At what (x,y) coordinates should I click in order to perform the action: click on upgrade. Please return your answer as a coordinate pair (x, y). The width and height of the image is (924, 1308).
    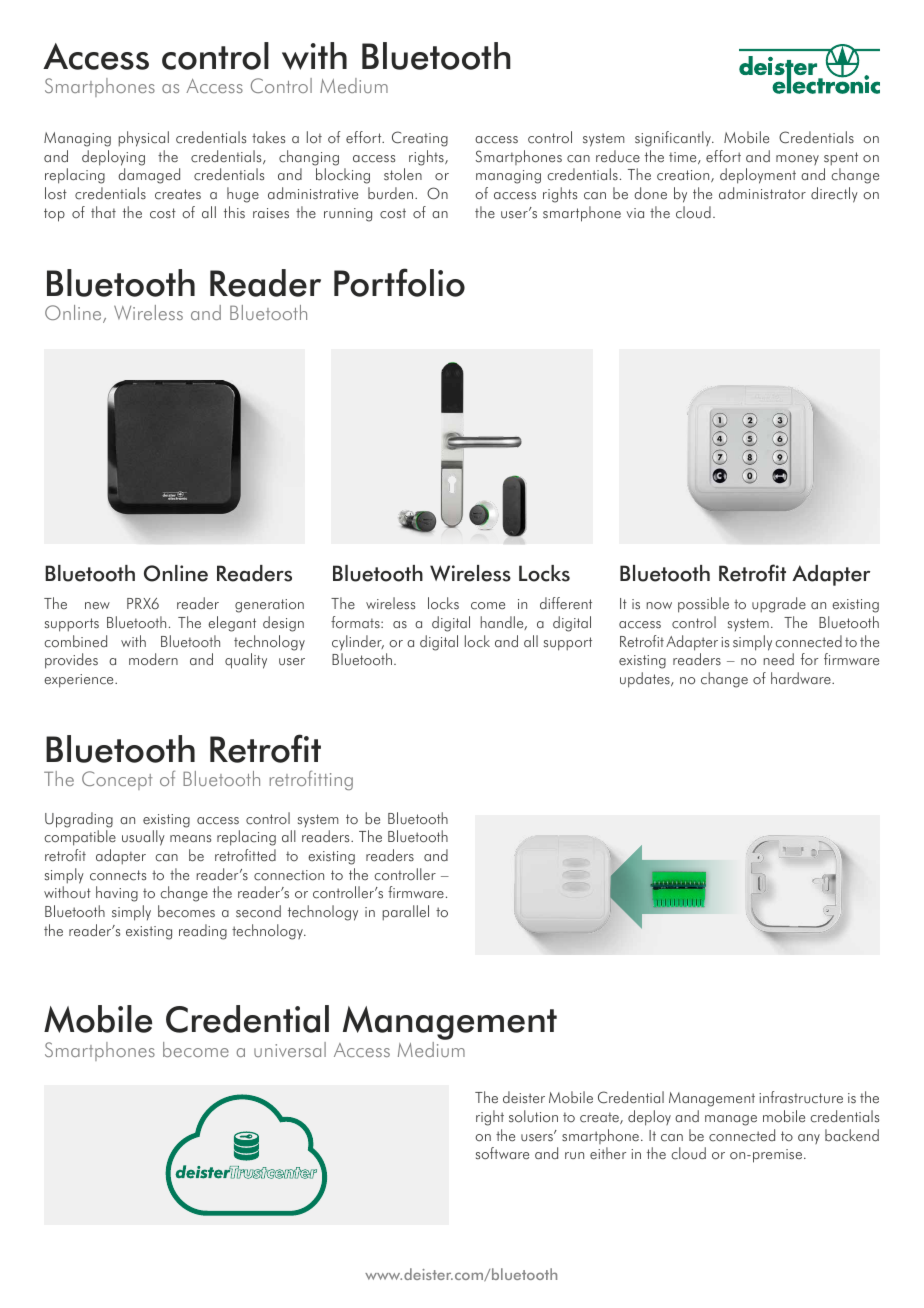
    Looking at the image, I should click on (779, 605).
